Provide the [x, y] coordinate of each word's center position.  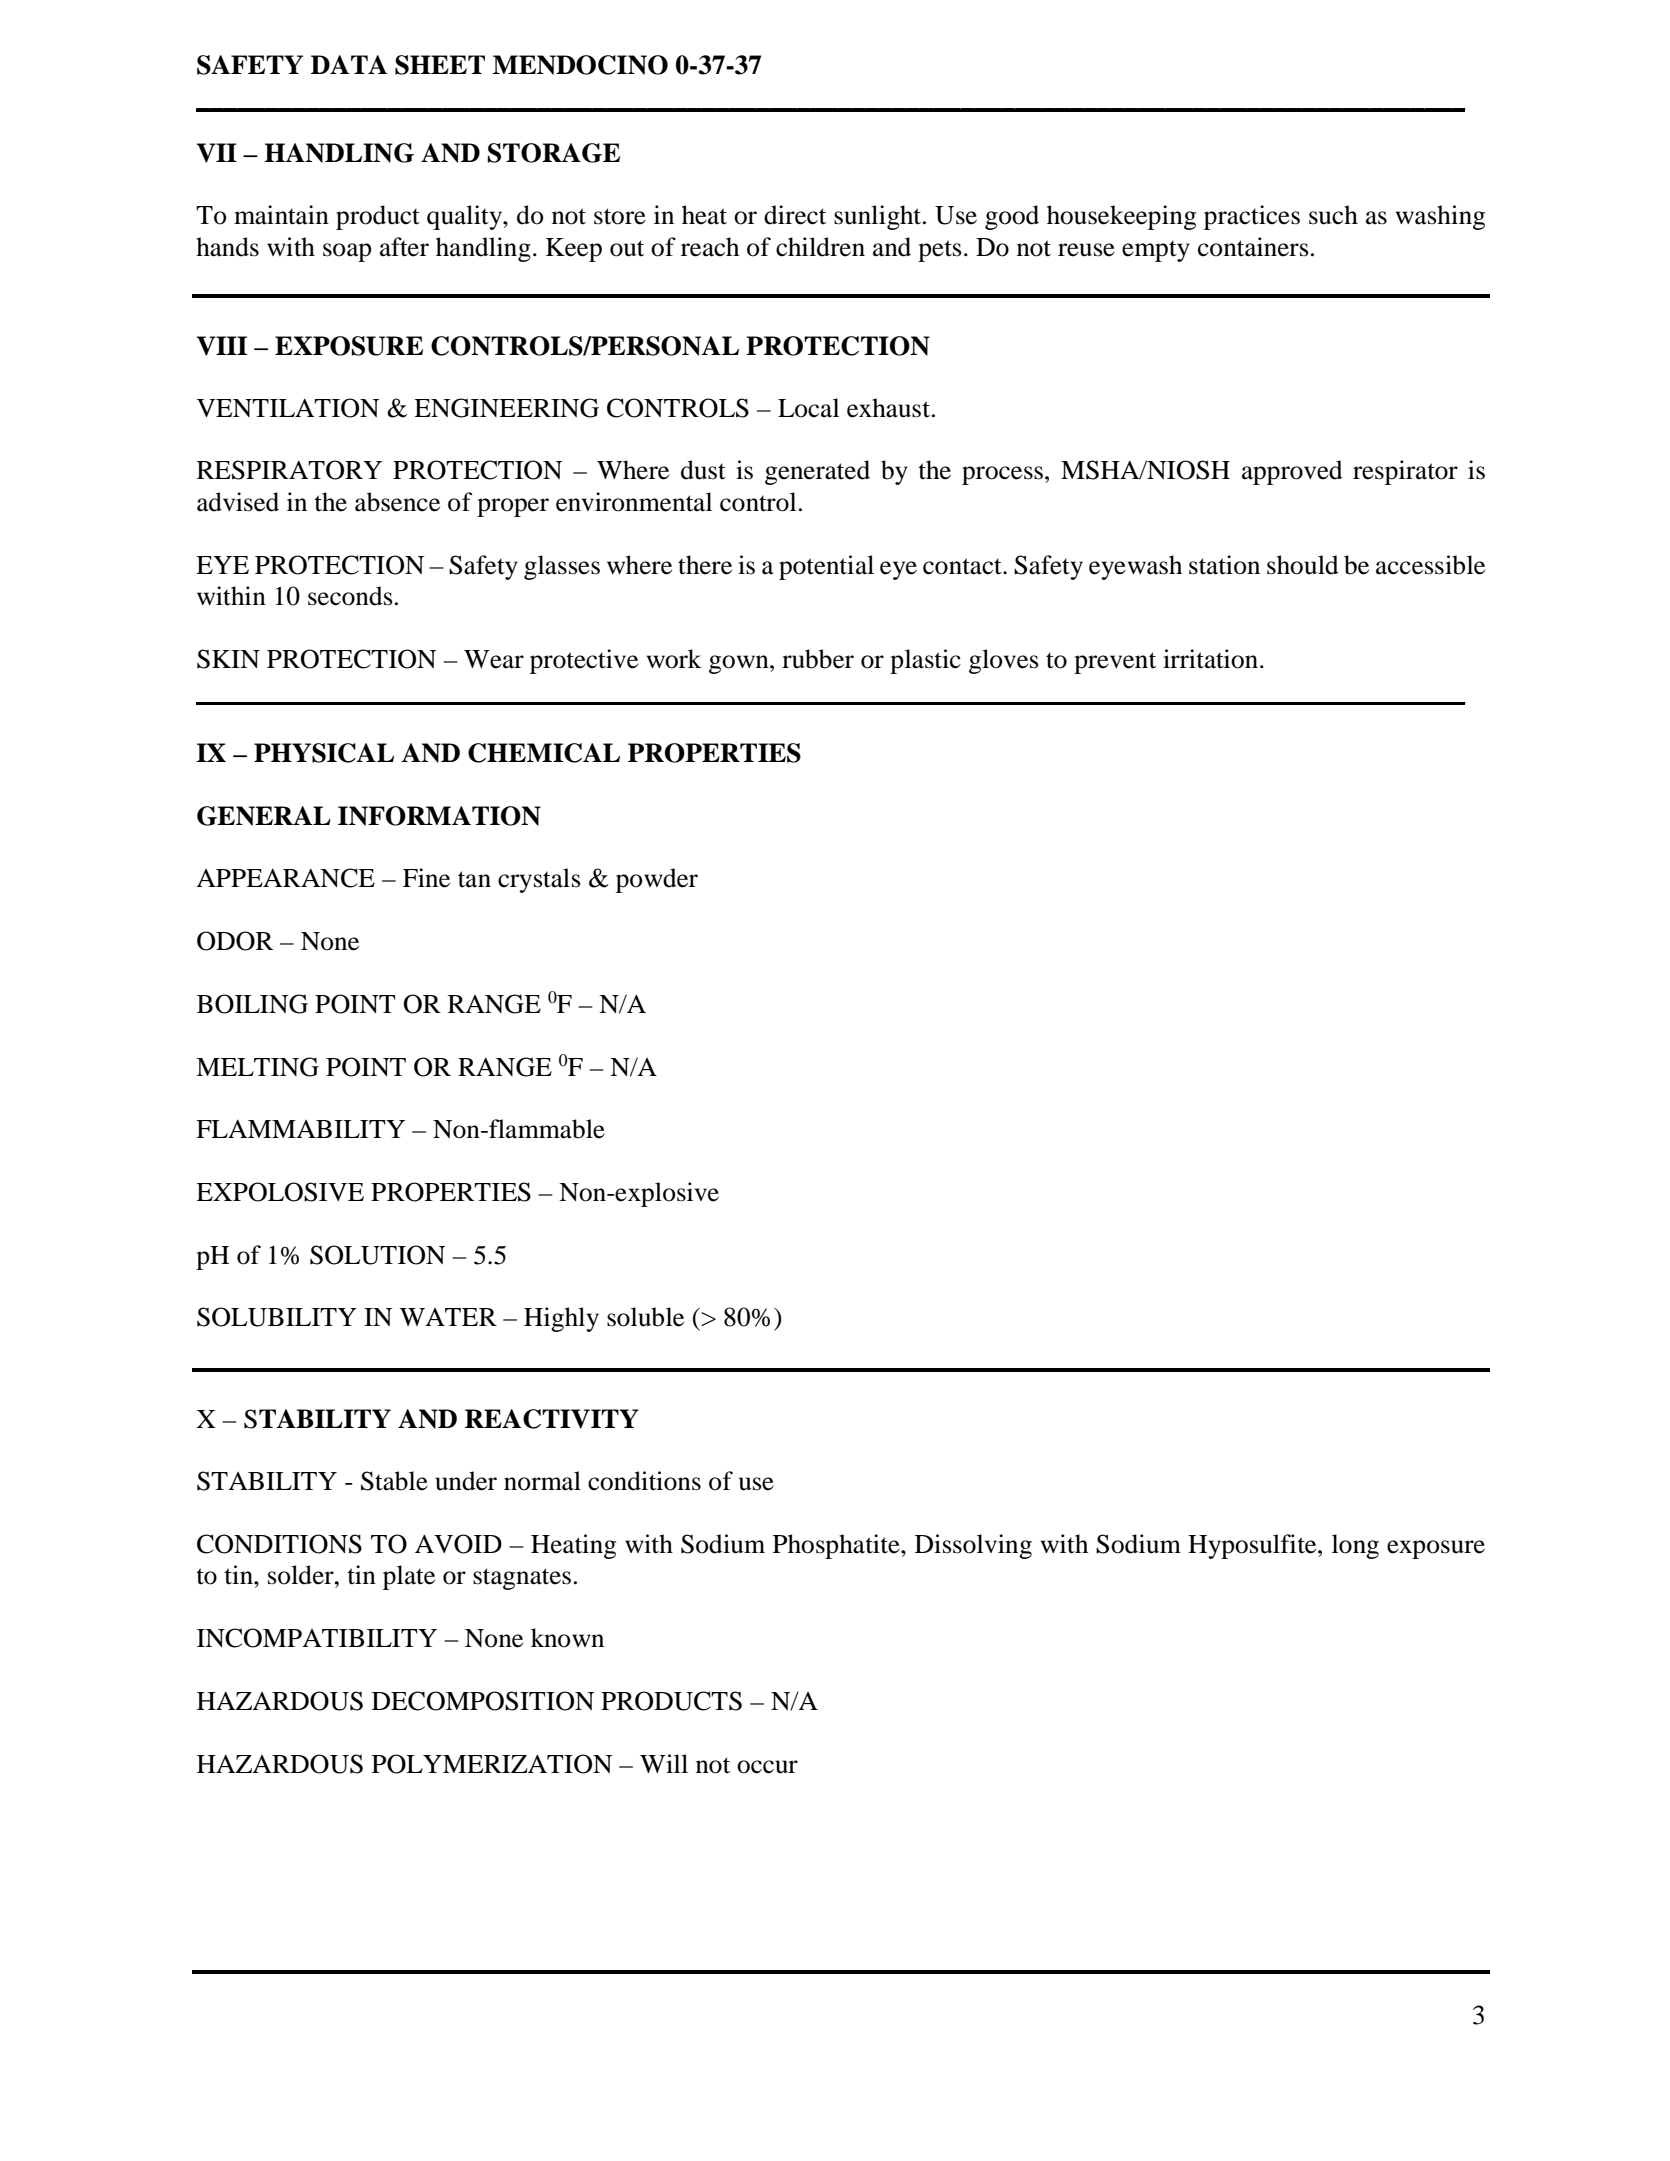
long [1355, 1546]
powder [657, 880]
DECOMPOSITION [483, 1701]
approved [1292, 472]
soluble [645, 1317]
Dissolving [973, 1546]
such [1333, 215]
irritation [1212, 659]
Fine [426, 878]
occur [767, 1767]
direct [795, 215]
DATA [349, 64]
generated [817, 472]
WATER [448, 1317]
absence [397, 502]
